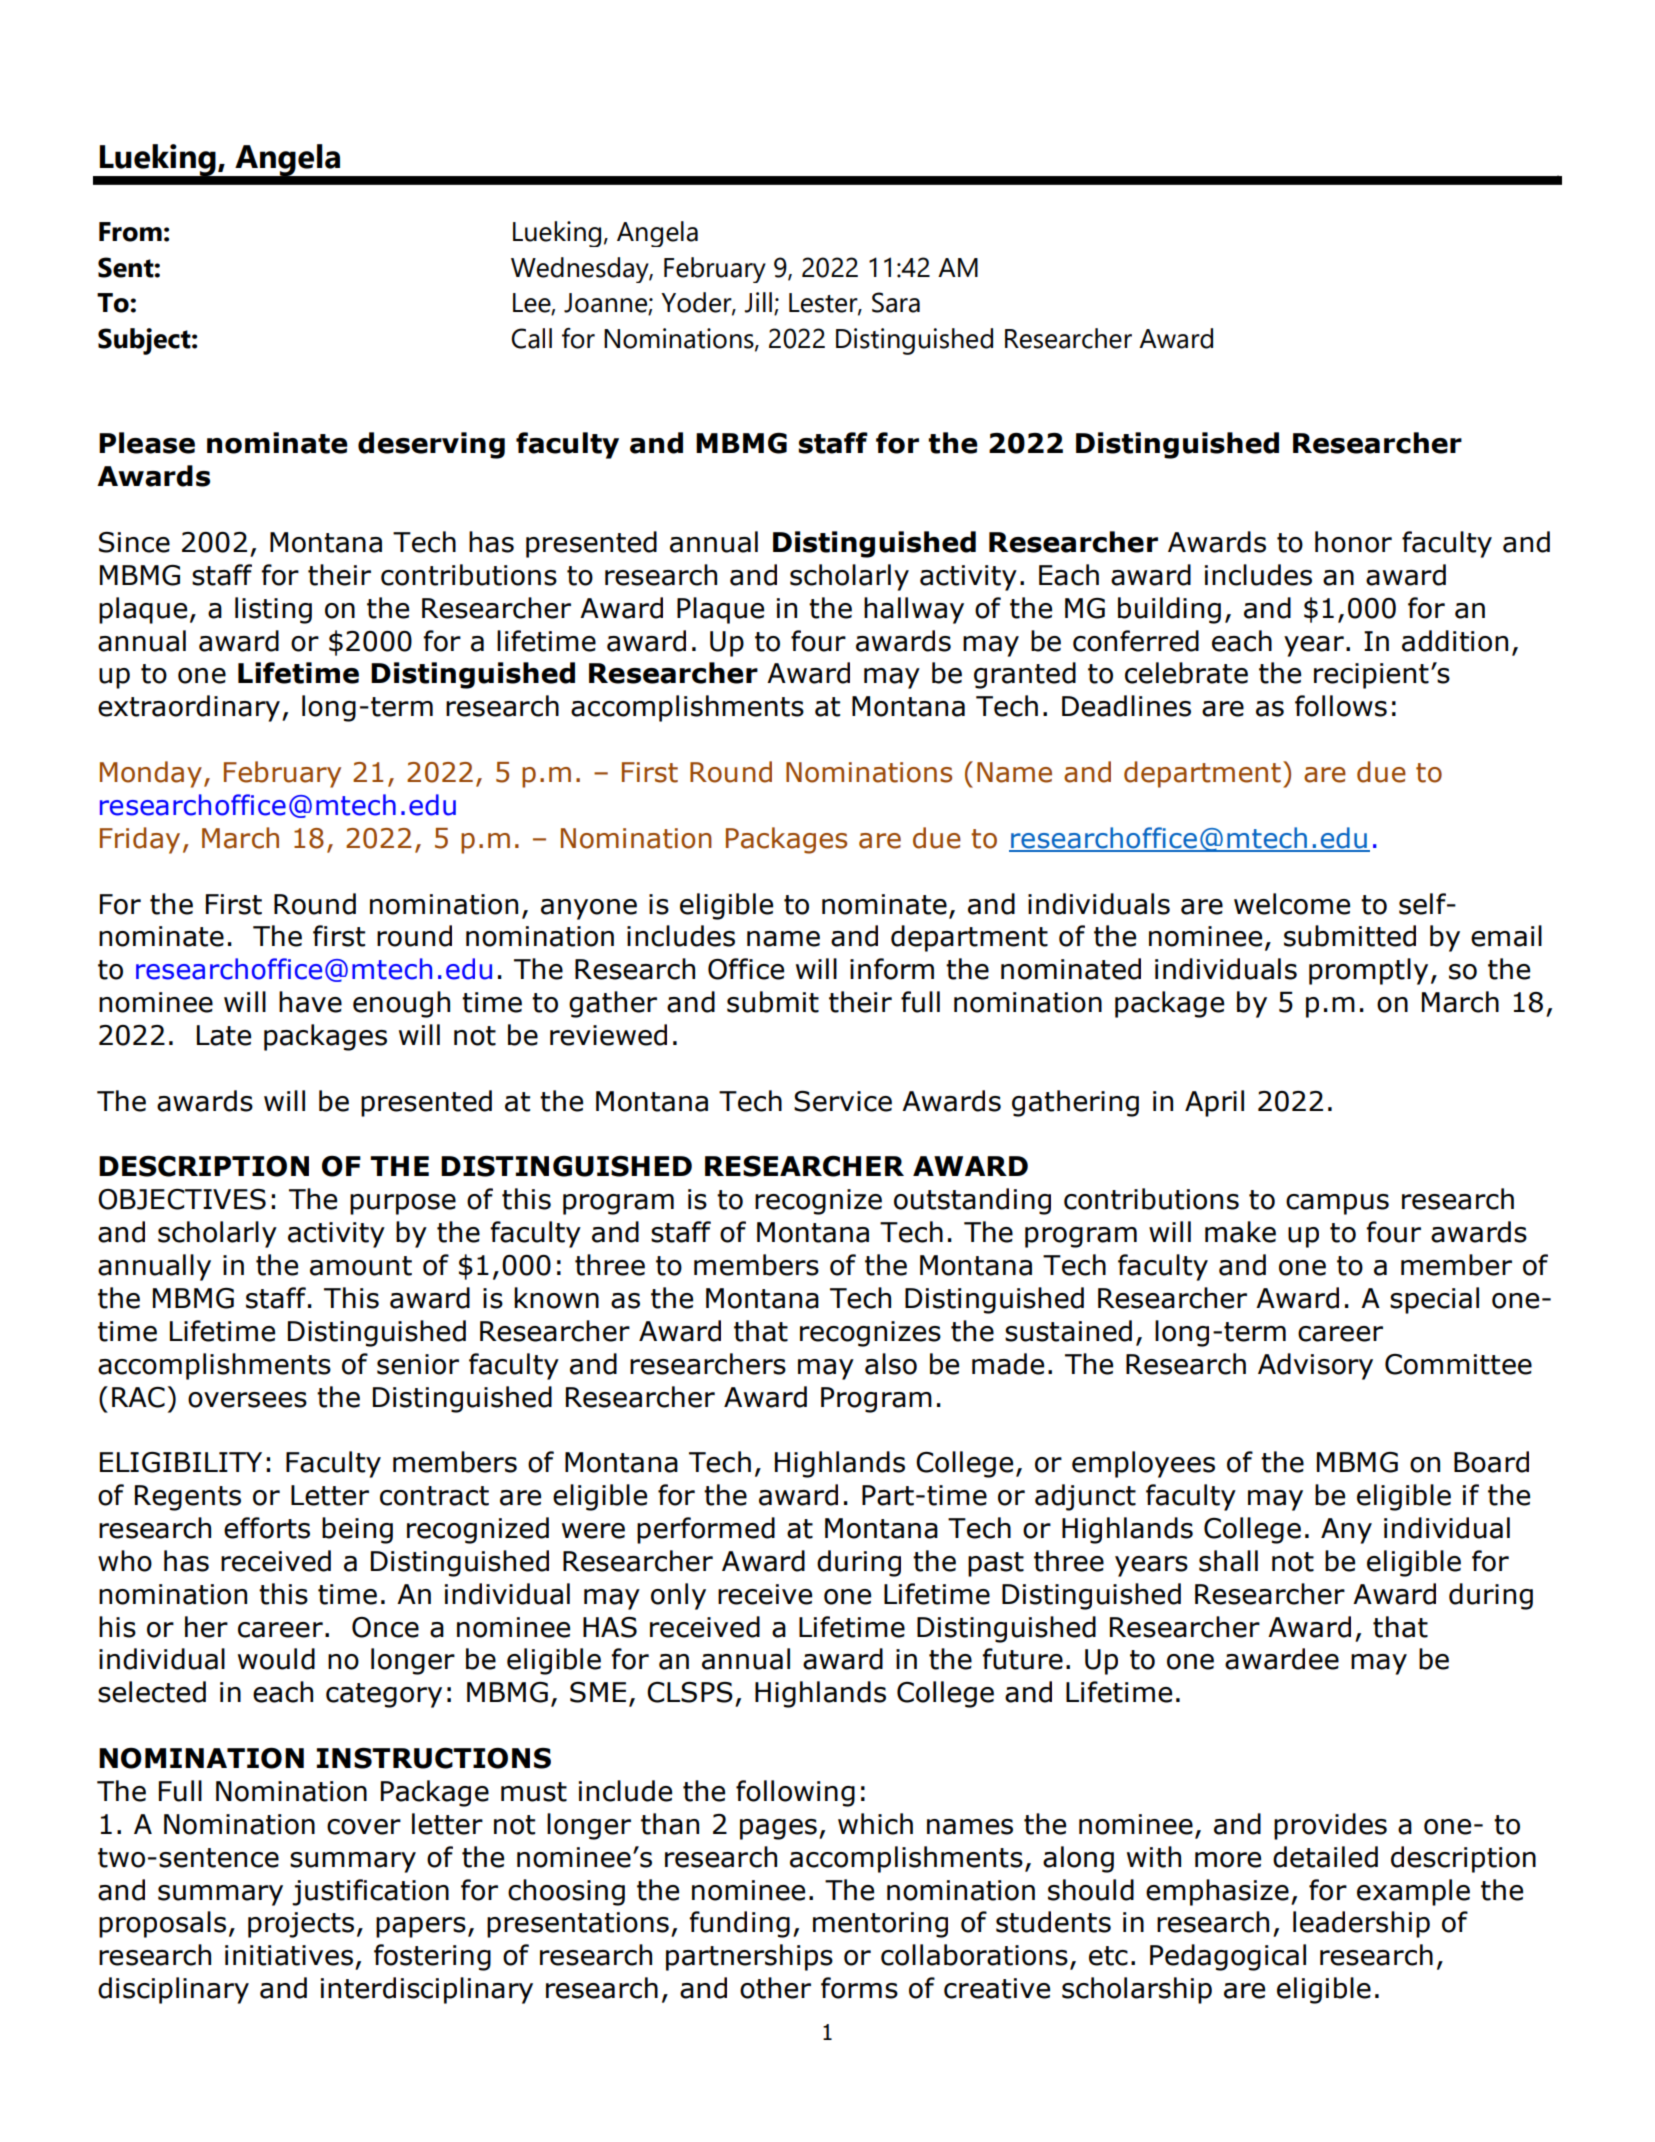  What do you see at coordinates (1214, 1103) in the screenshot?
I see `April` at bounding box center [1214, 1103].
